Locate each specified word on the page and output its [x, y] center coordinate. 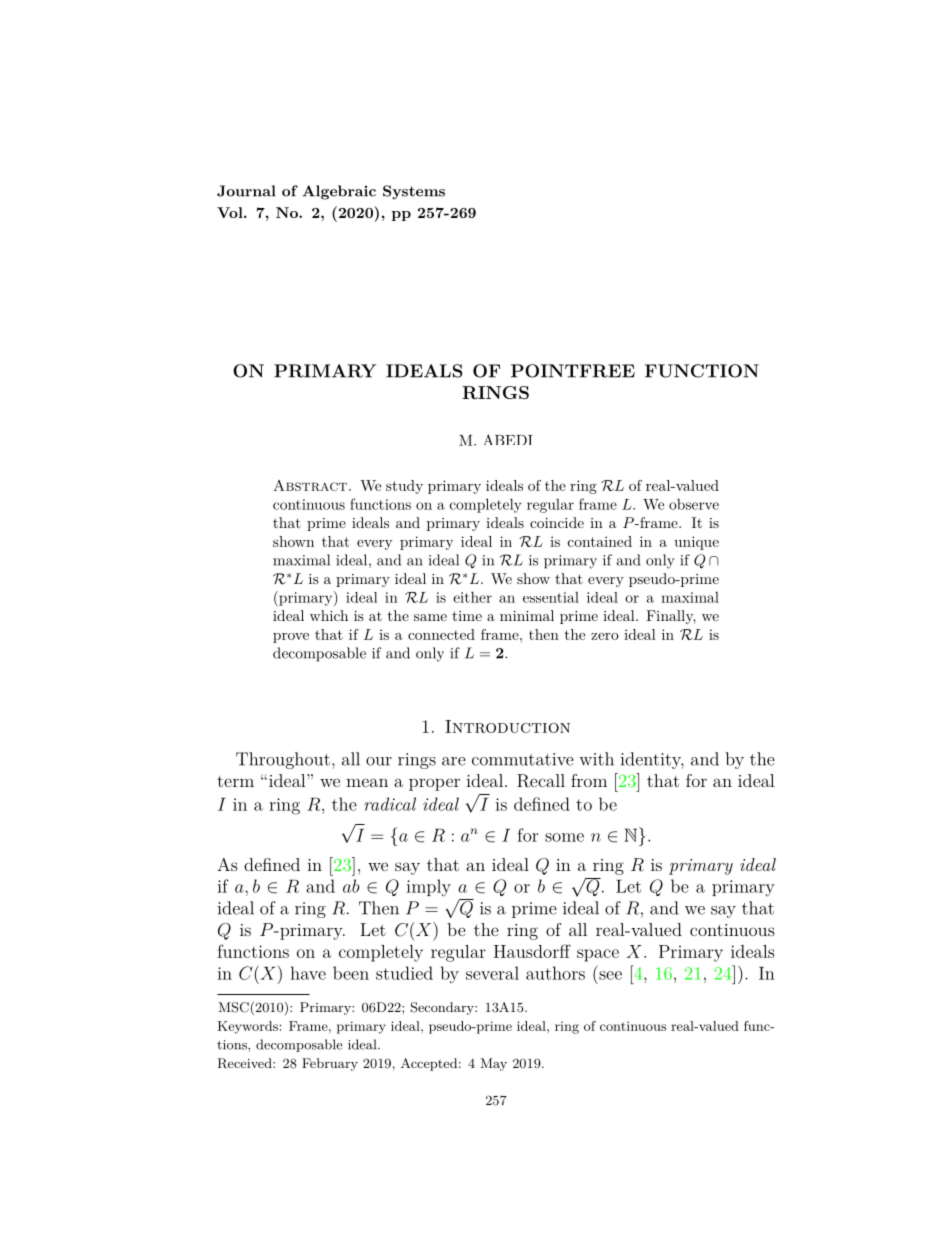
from [589, 780]
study [404, 487]
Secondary [443, 1008]
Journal [246, 191]
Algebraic [339, 192]
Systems [414, 192]
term [235, 781]
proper [434, 784]
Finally [671, 617]
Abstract [310, 485]
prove [291, 638]
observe [694, 504]
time [467, 616]
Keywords [247, 1027]
